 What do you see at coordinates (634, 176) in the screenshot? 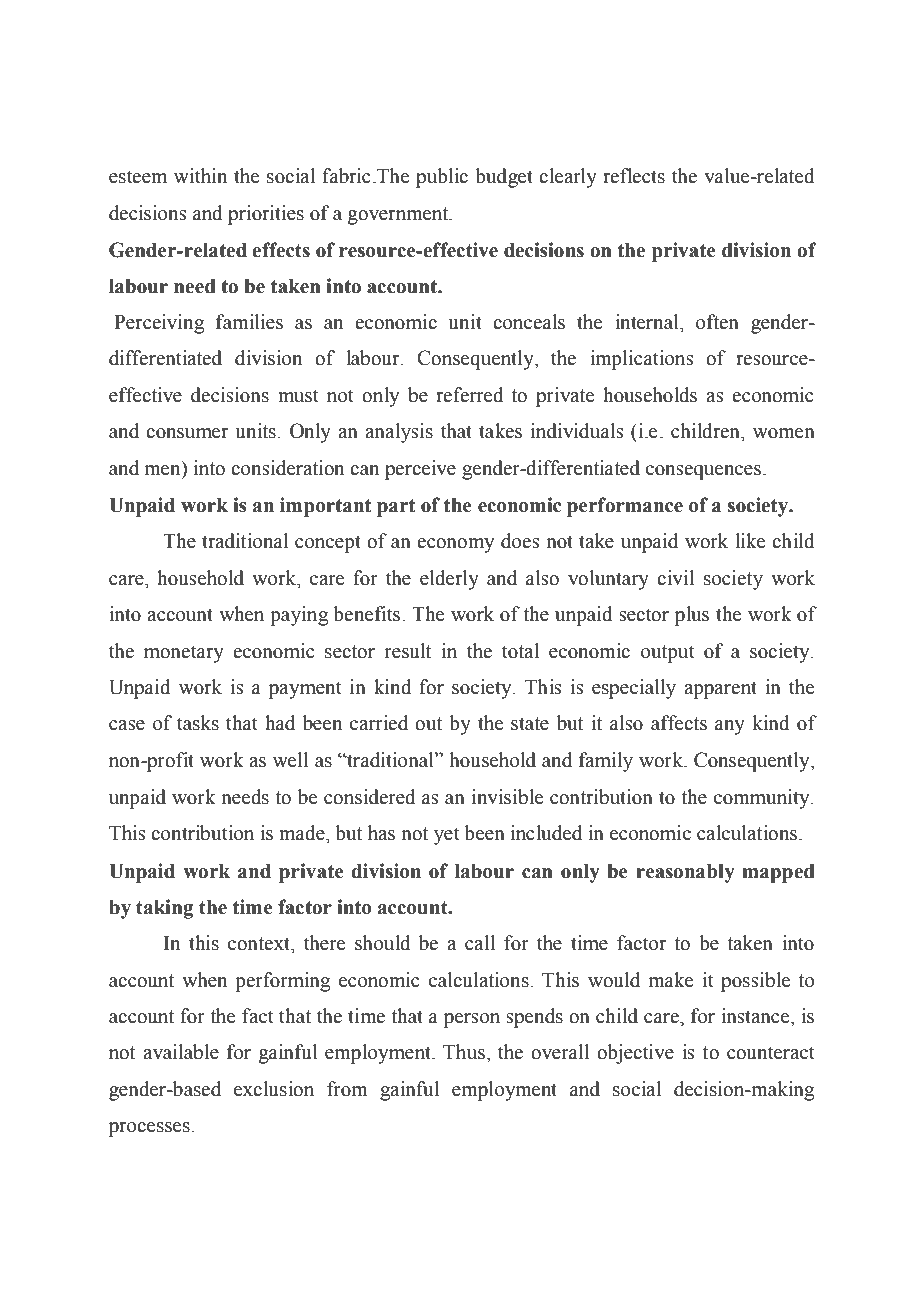
I see `reflects` at bounding box center [634, 176].
